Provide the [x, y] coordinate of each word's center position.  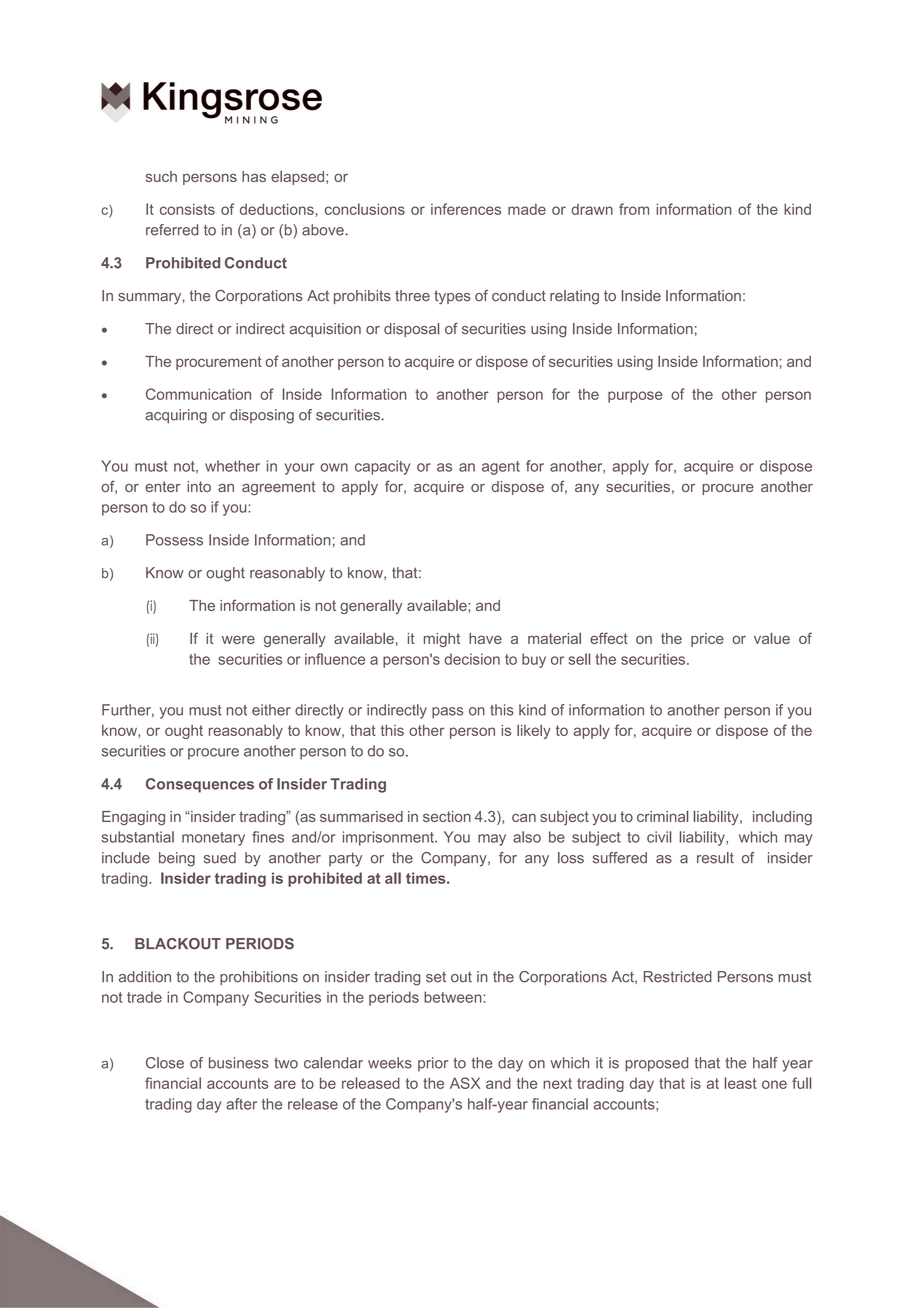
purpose [635, 397]
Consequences [200, 785]
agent [501, 468]
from [634, 209]
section [447, 816]
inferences [466, 209]
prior [433, 1064]
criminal [662, 816]
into [199, 486]
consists [187, 209]
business [239, 1063]
